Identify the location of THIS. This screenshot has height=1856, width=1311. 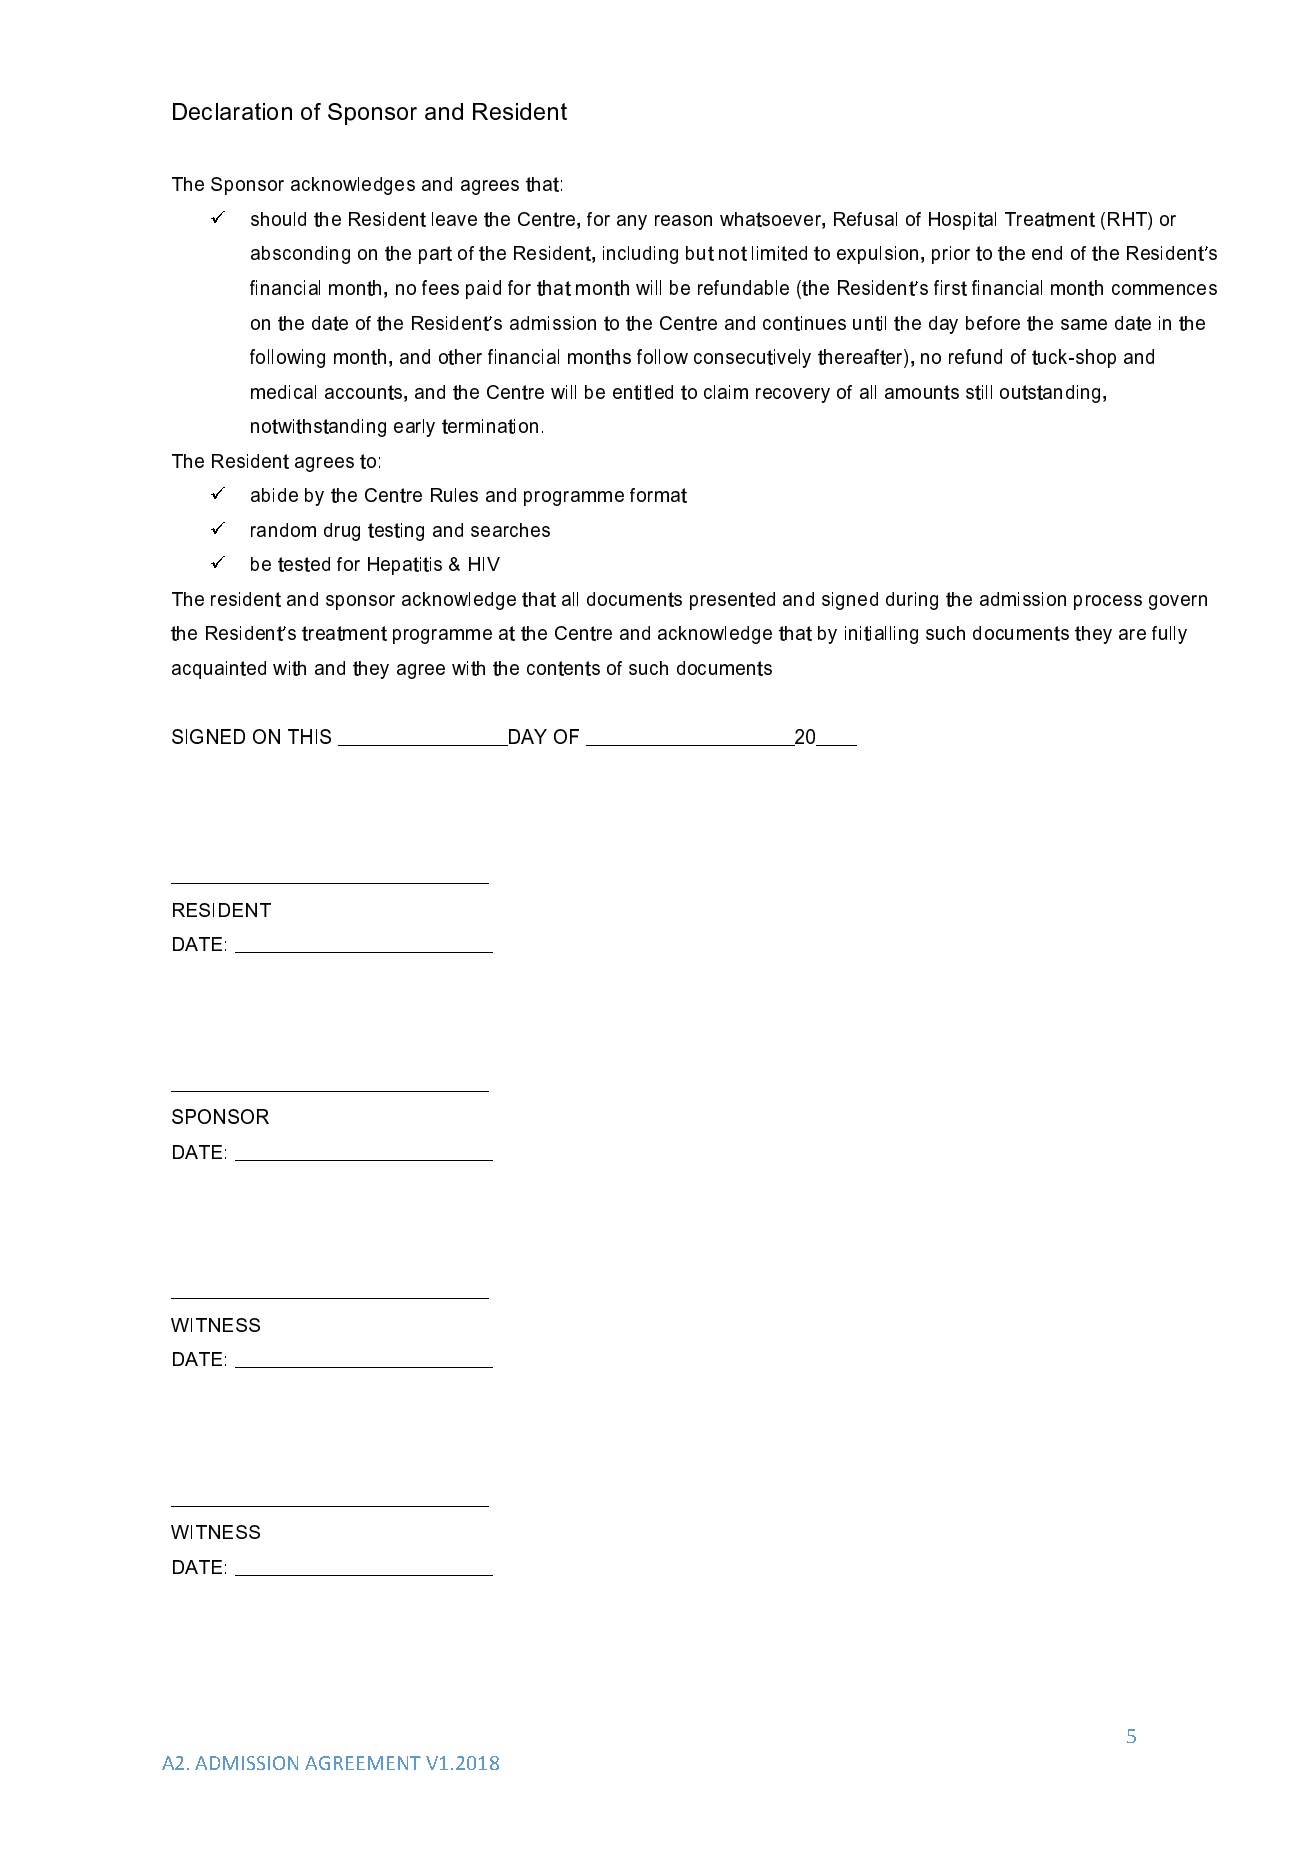
(309, 736).
